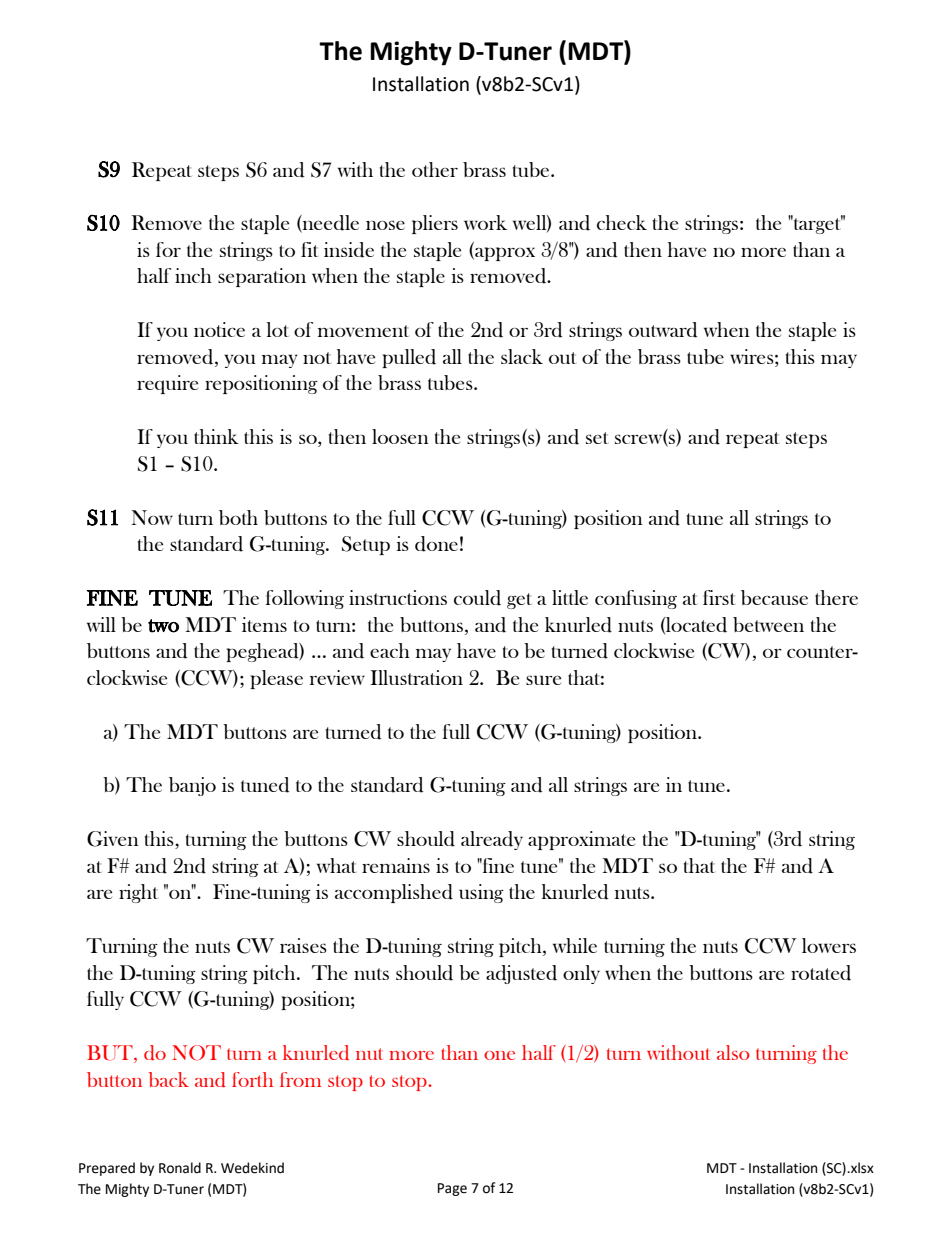 This screenshot has height=1233, width=952. Describe the element at coordinates (622, 222) in the screenshot. I see `check` at that location.
